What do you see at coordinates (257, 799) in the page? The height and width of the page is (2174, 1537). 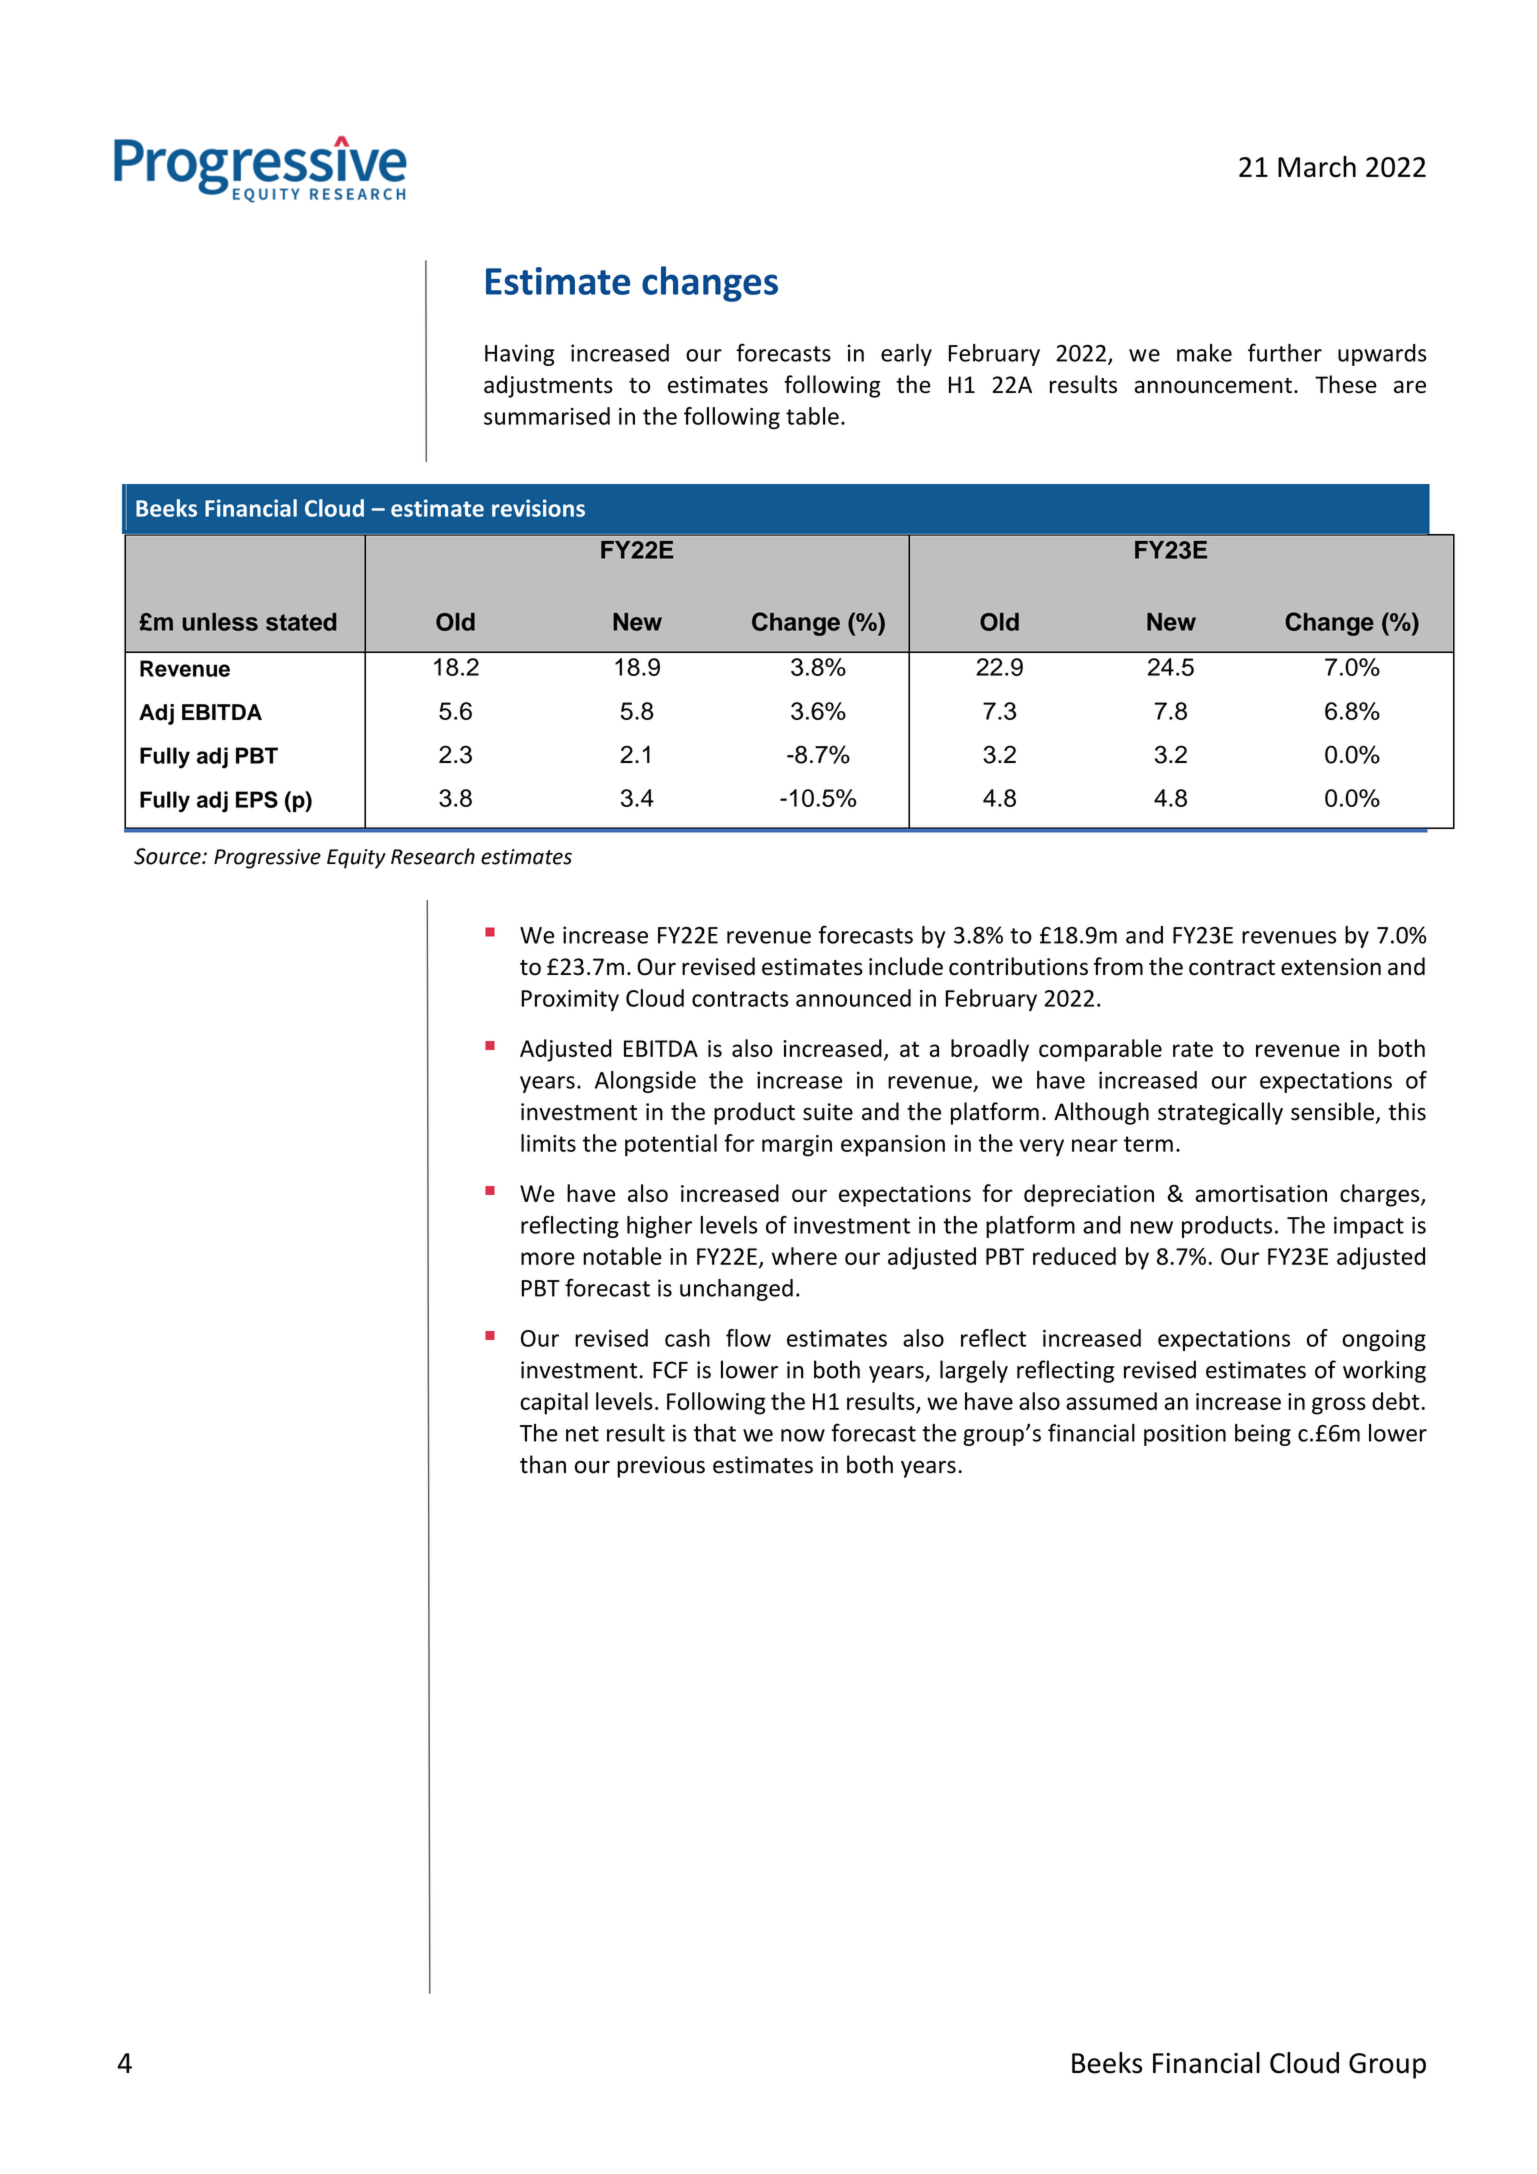 I see `EPS` at bounding box center [257, 799].
